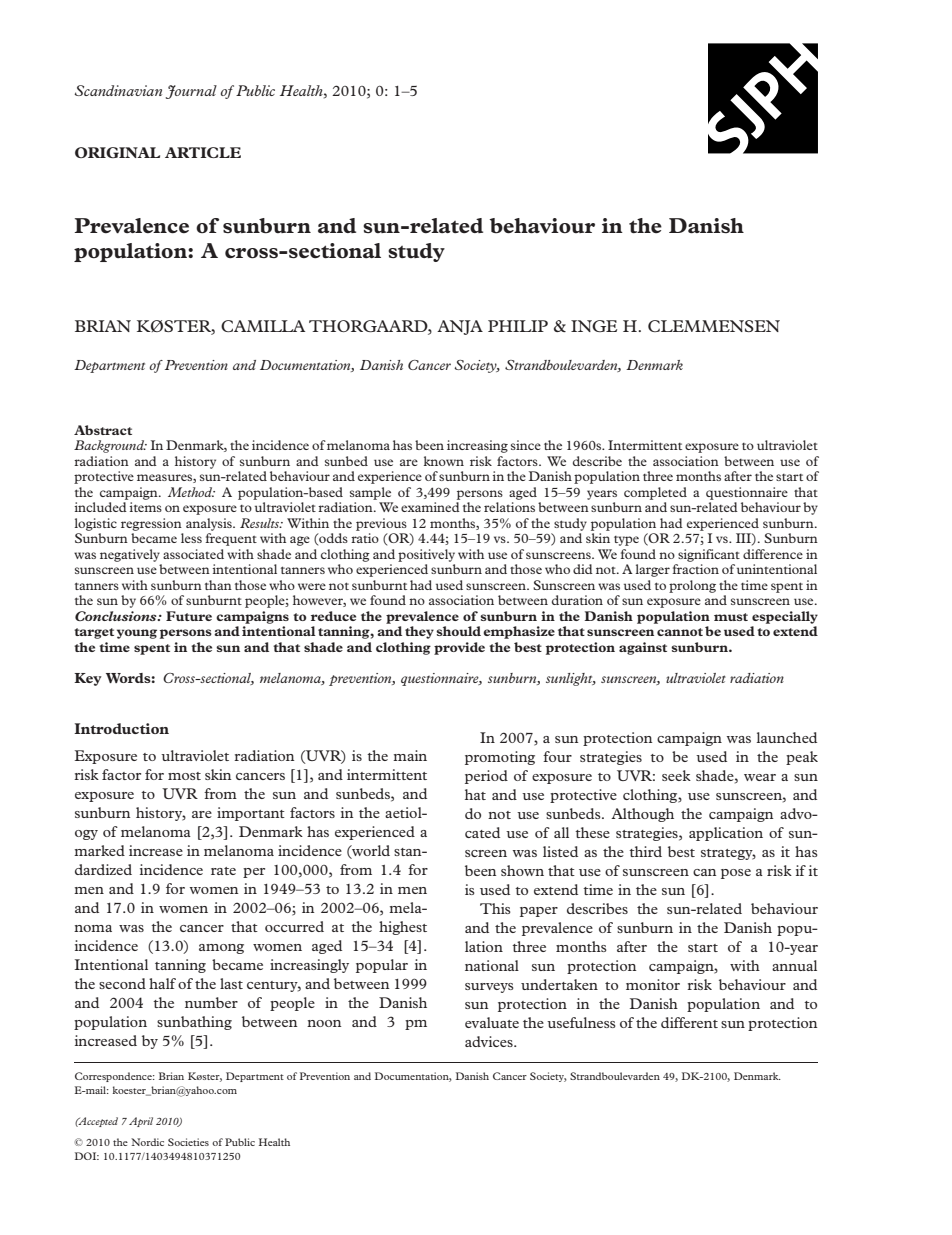 The width and height of the document is (952, 1235). I want to click on seek, so click(676, 775).
